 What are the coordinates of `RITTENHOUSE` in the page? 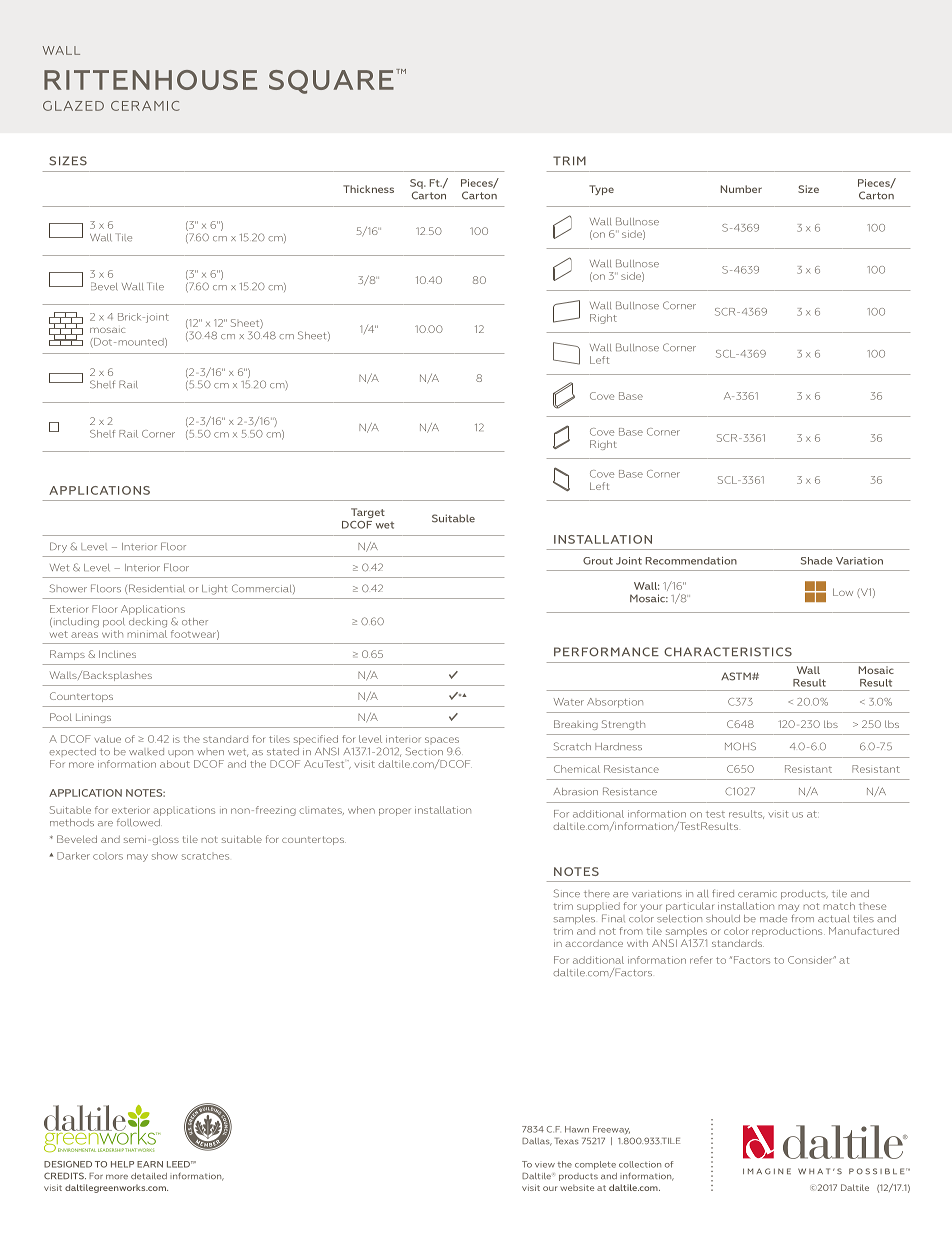 It's located at (150, 80).
